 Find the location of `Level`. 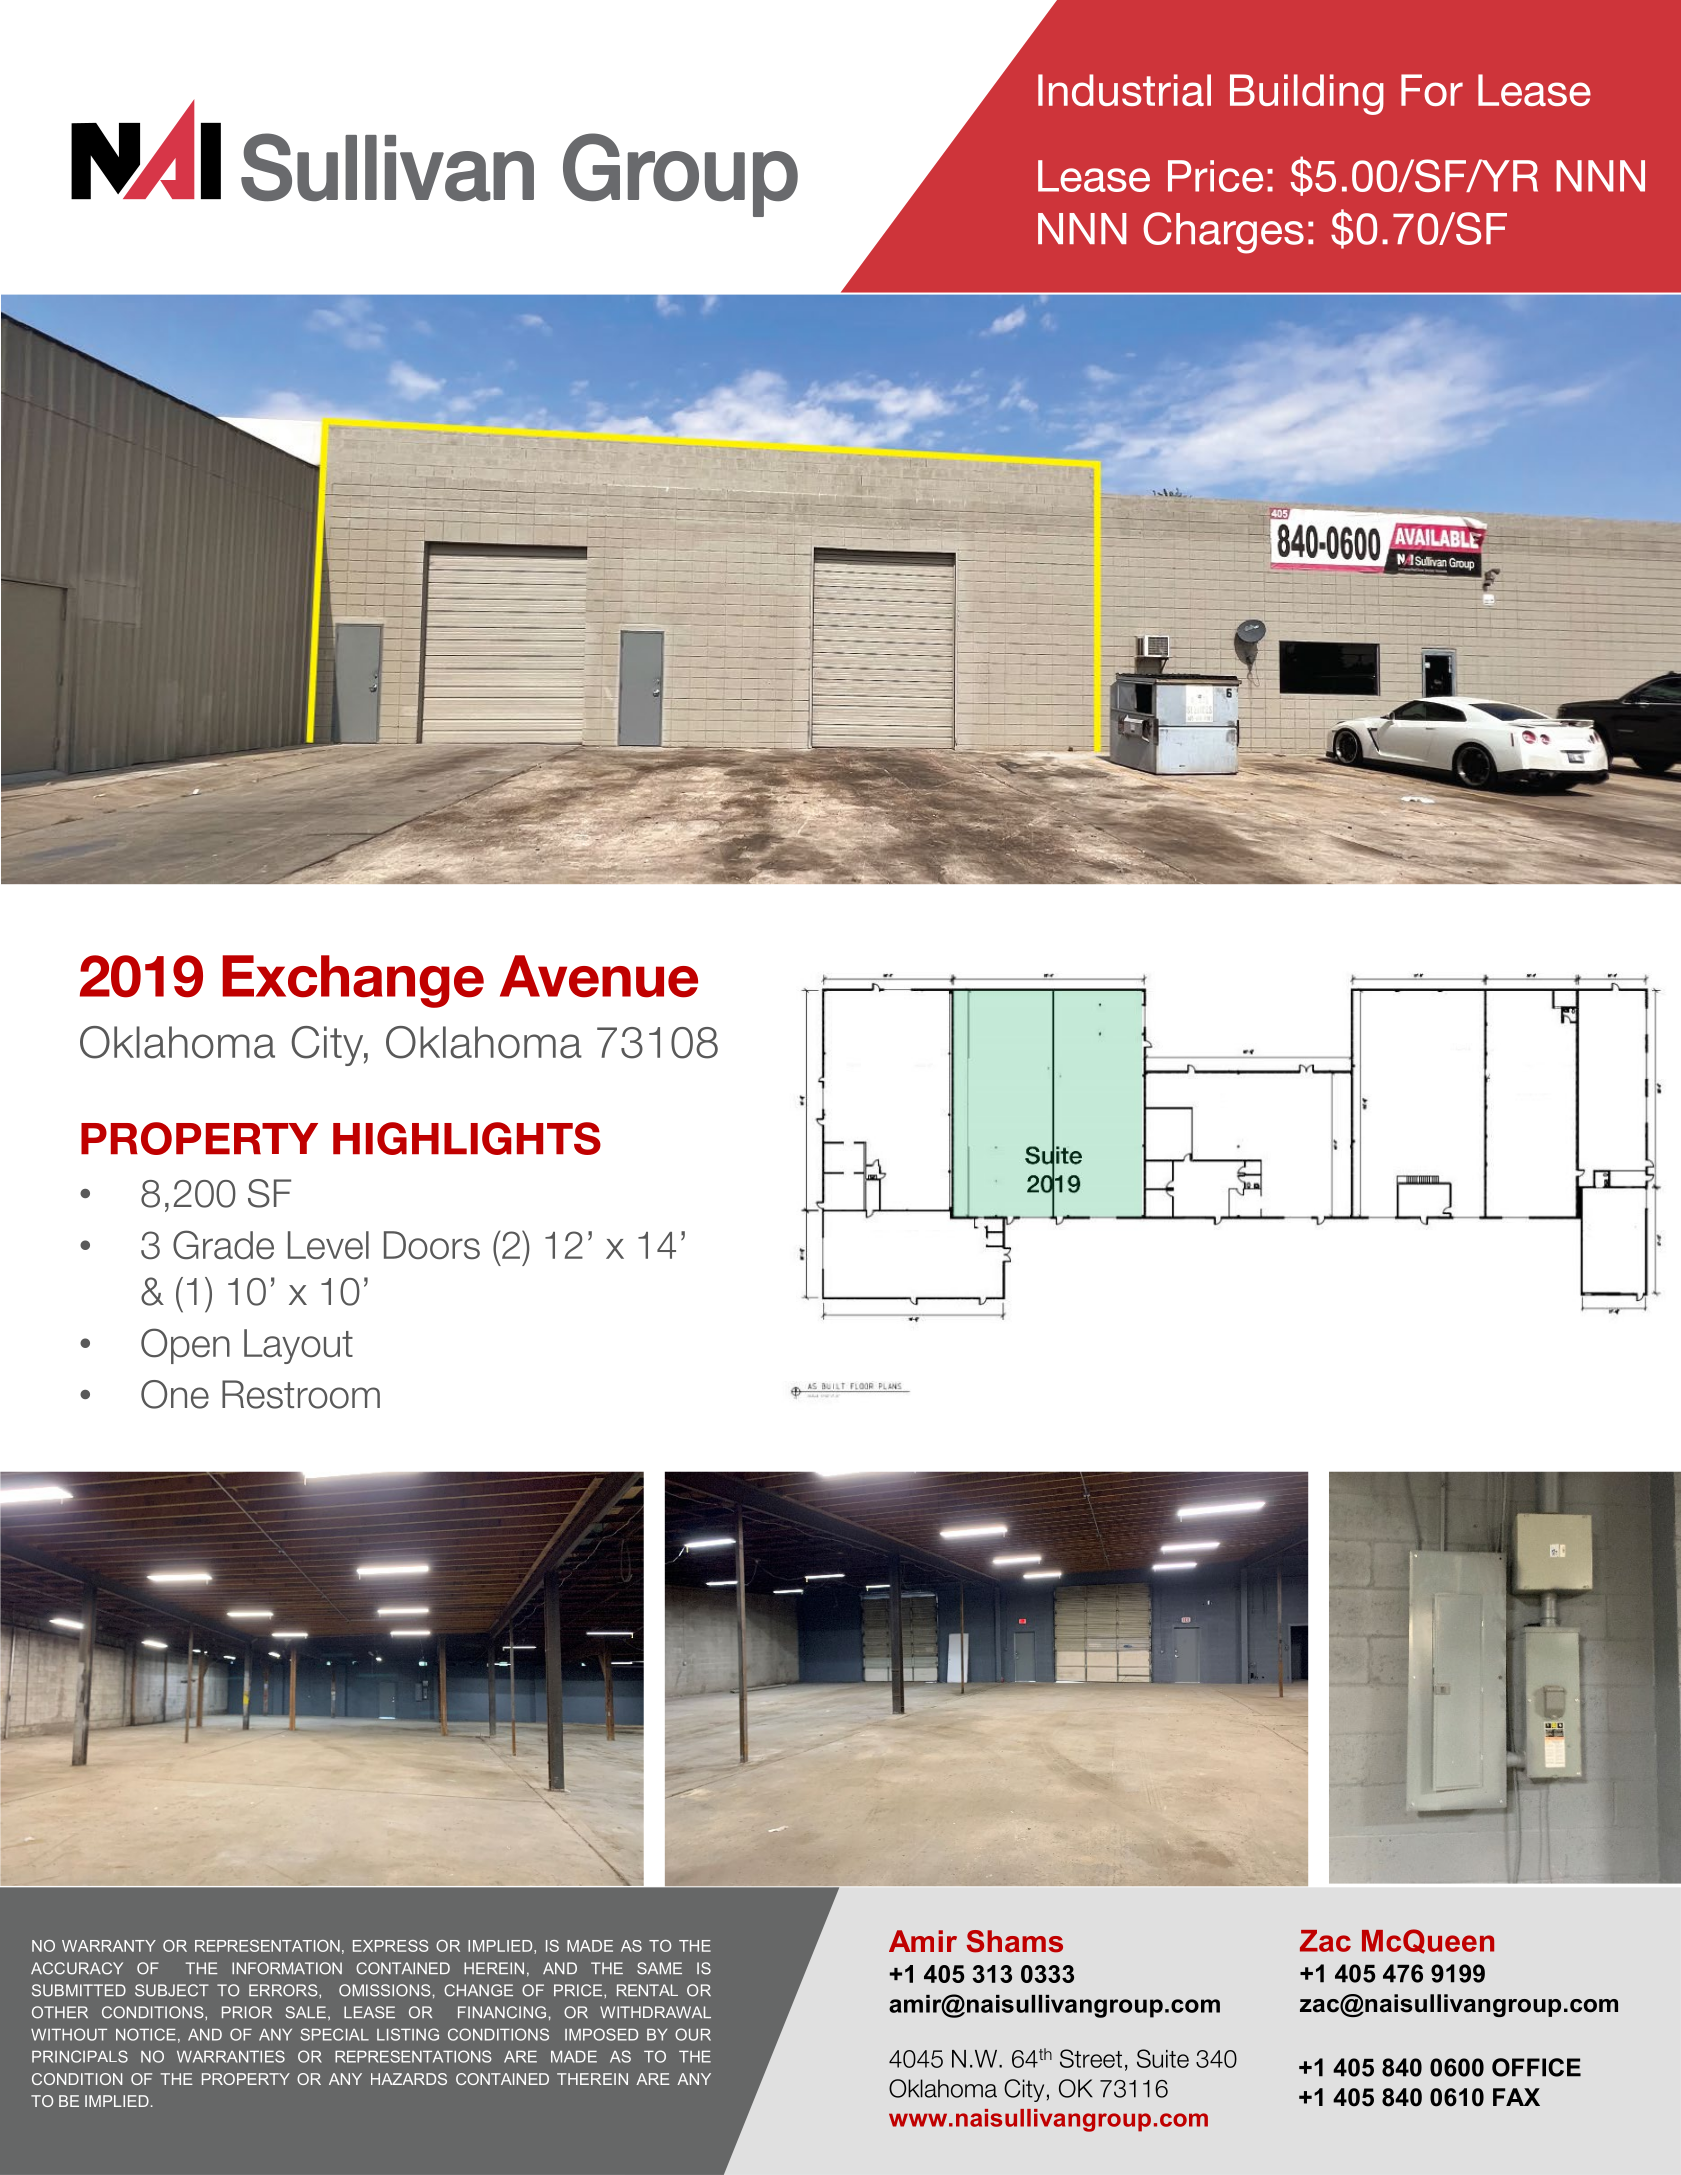

Level is located at coordinates (328, 1245).
